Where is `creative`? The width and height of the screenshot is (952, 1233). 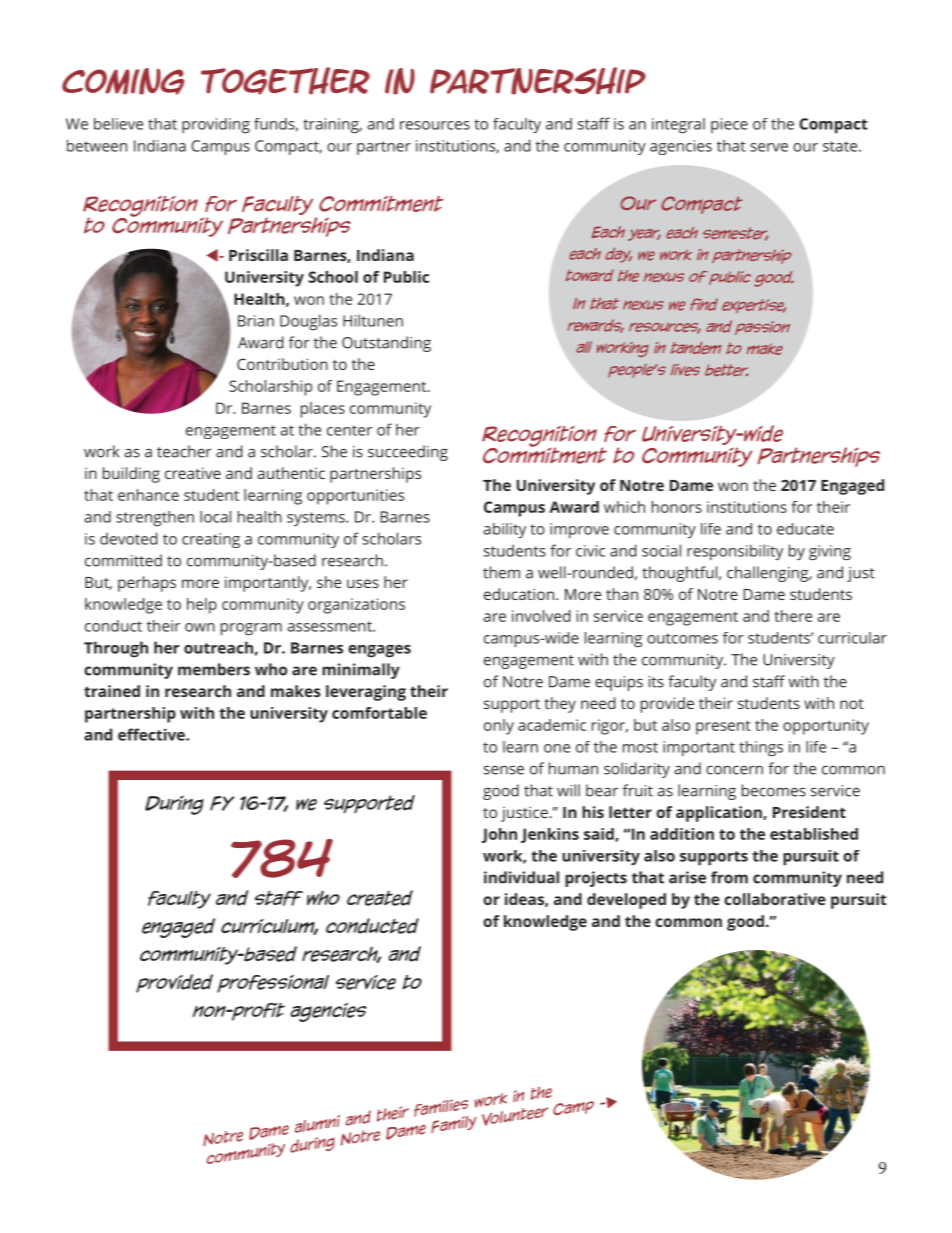 creative is located at coordinates (193, 473).
